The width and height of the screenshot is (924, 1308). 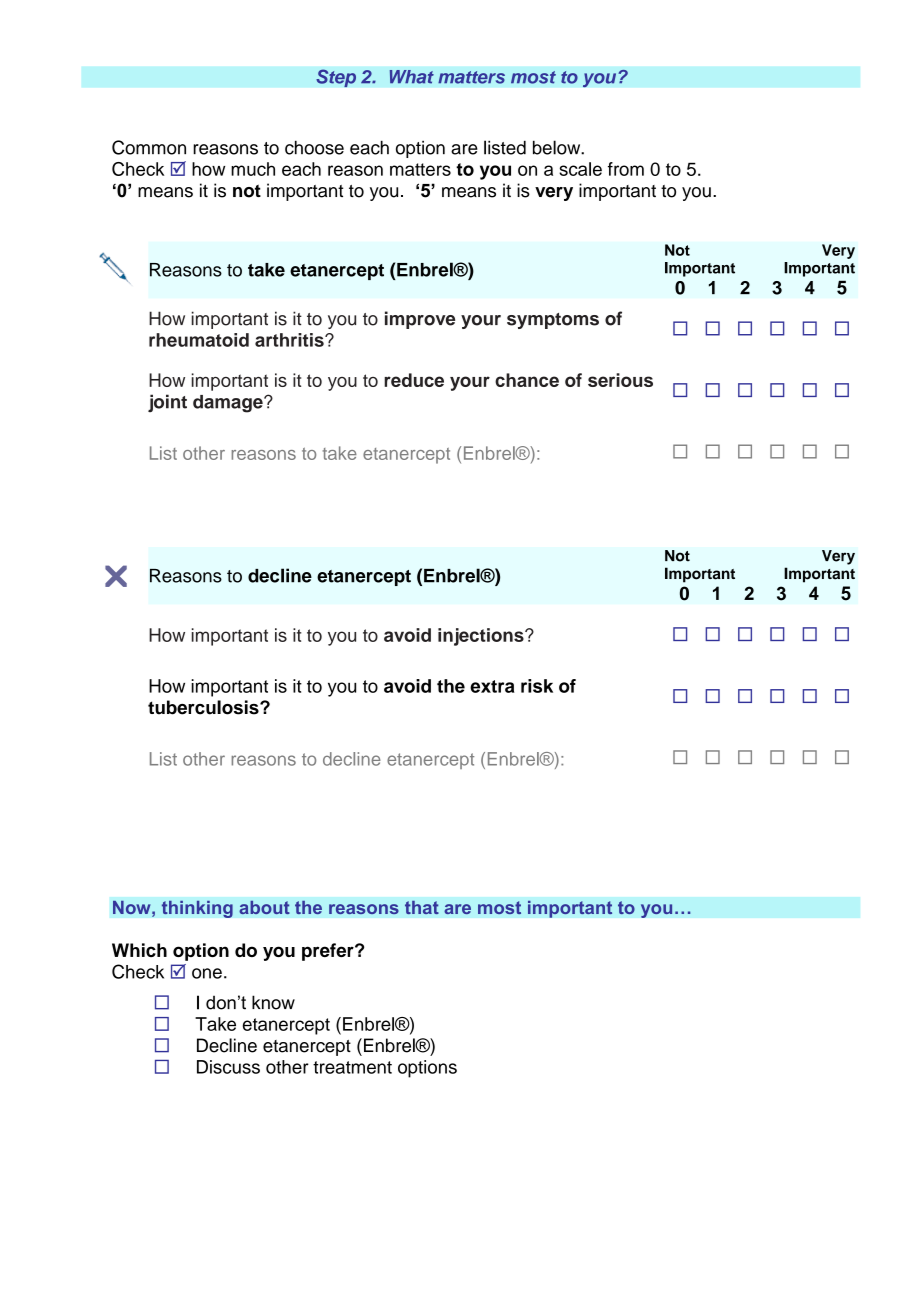 What do you see at coordinates (553, 321) in the screenshot?
I see `symptoms` at bounding box center [553, 321].
